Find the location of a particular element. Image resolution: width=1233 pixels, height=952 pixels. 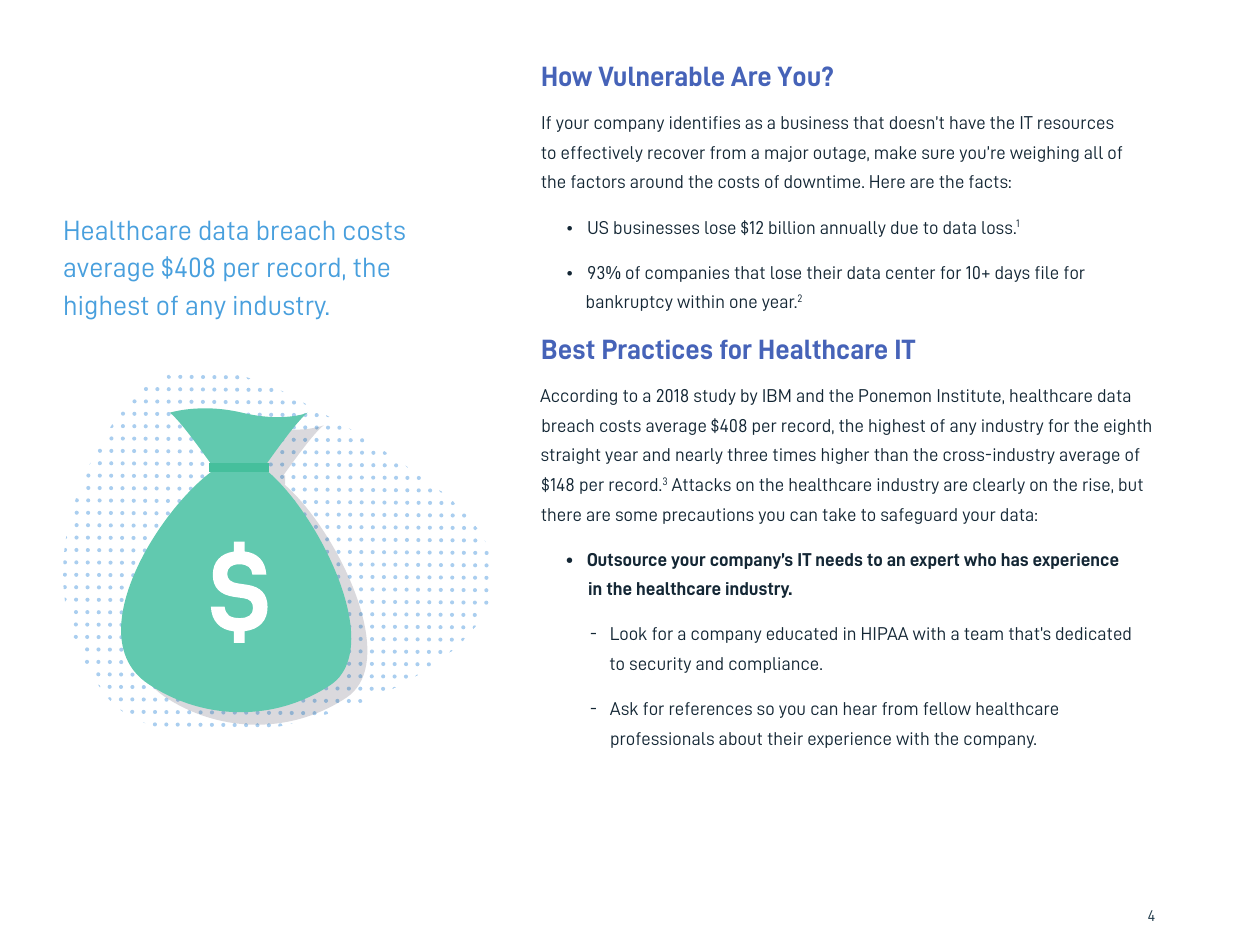

resources is located at coordinates (1076, 124).
